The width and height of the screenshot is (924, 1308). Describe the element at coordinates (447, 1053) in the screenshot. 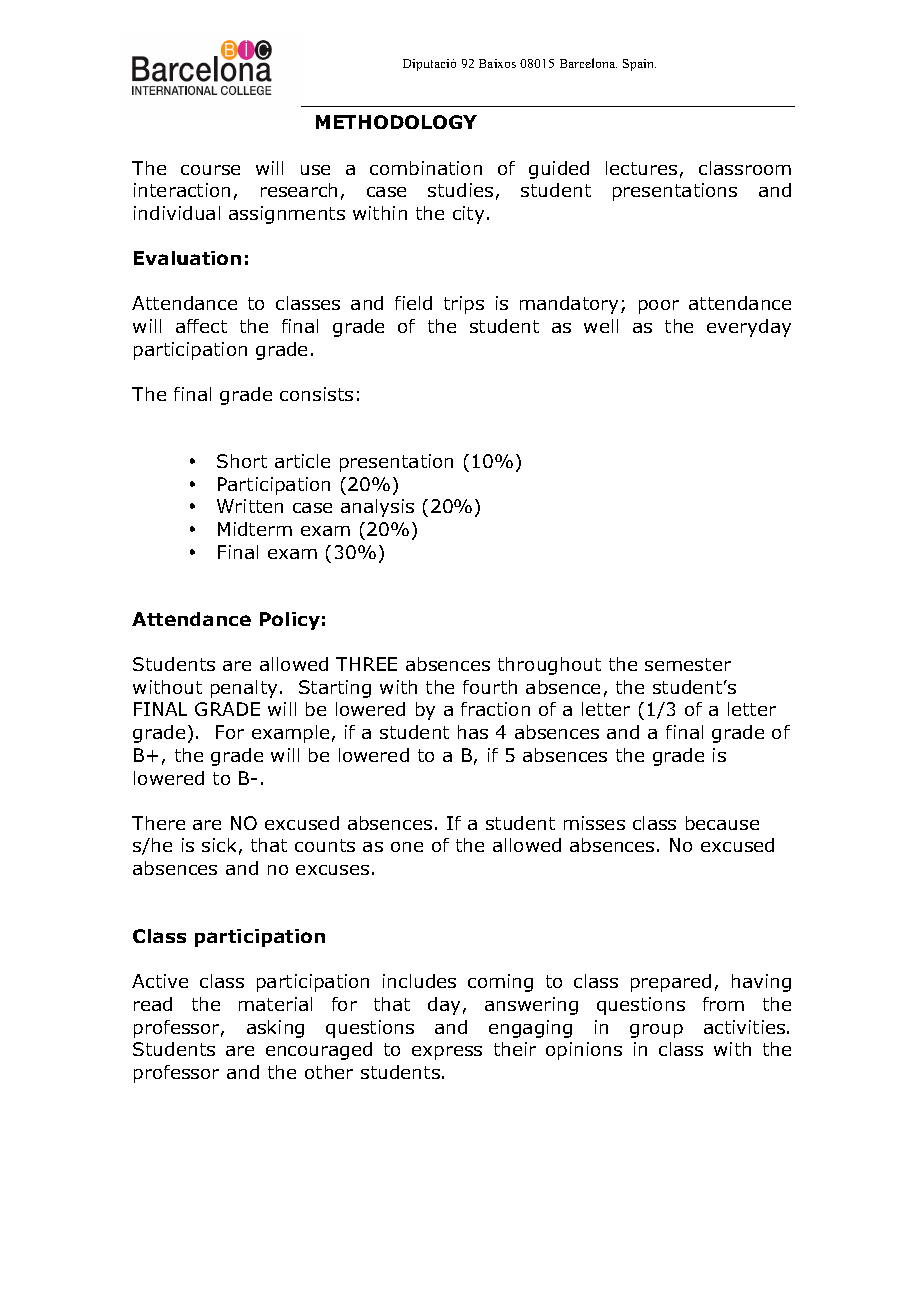

I see `express` at that location.
